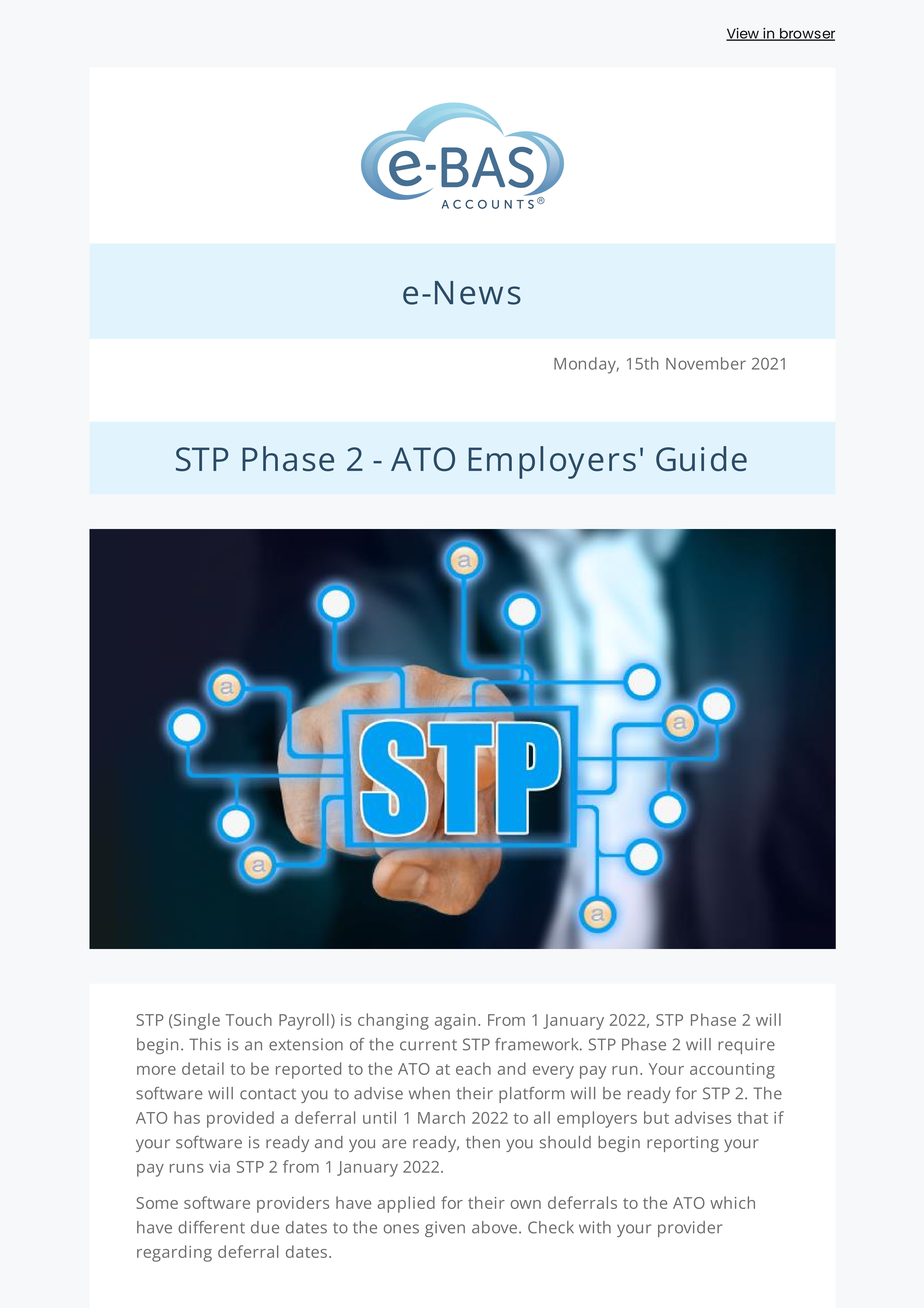 The height and width of the screenshot is (1308, 924). I want to click on again, so click(455, 1022).
